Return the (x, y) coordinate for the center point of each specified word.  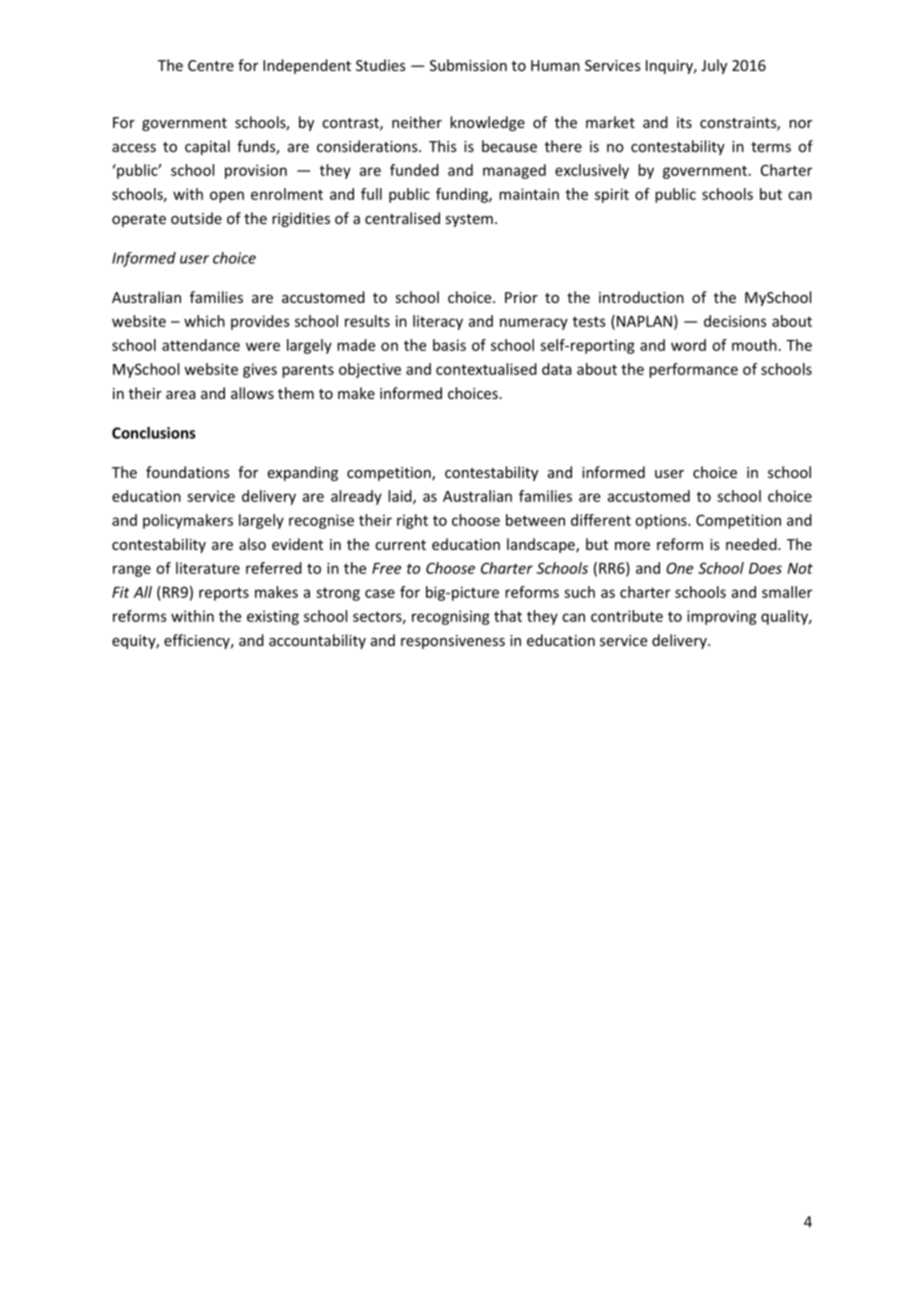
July (714, 66)
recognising (451, 617)
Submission (468, 65)
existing (273, 617)
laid (401, 497)
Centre (211, 65)
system (469, 220)
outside (196, 218)
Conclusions (154, 433)
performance (693, 370)
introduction (641, 297)
